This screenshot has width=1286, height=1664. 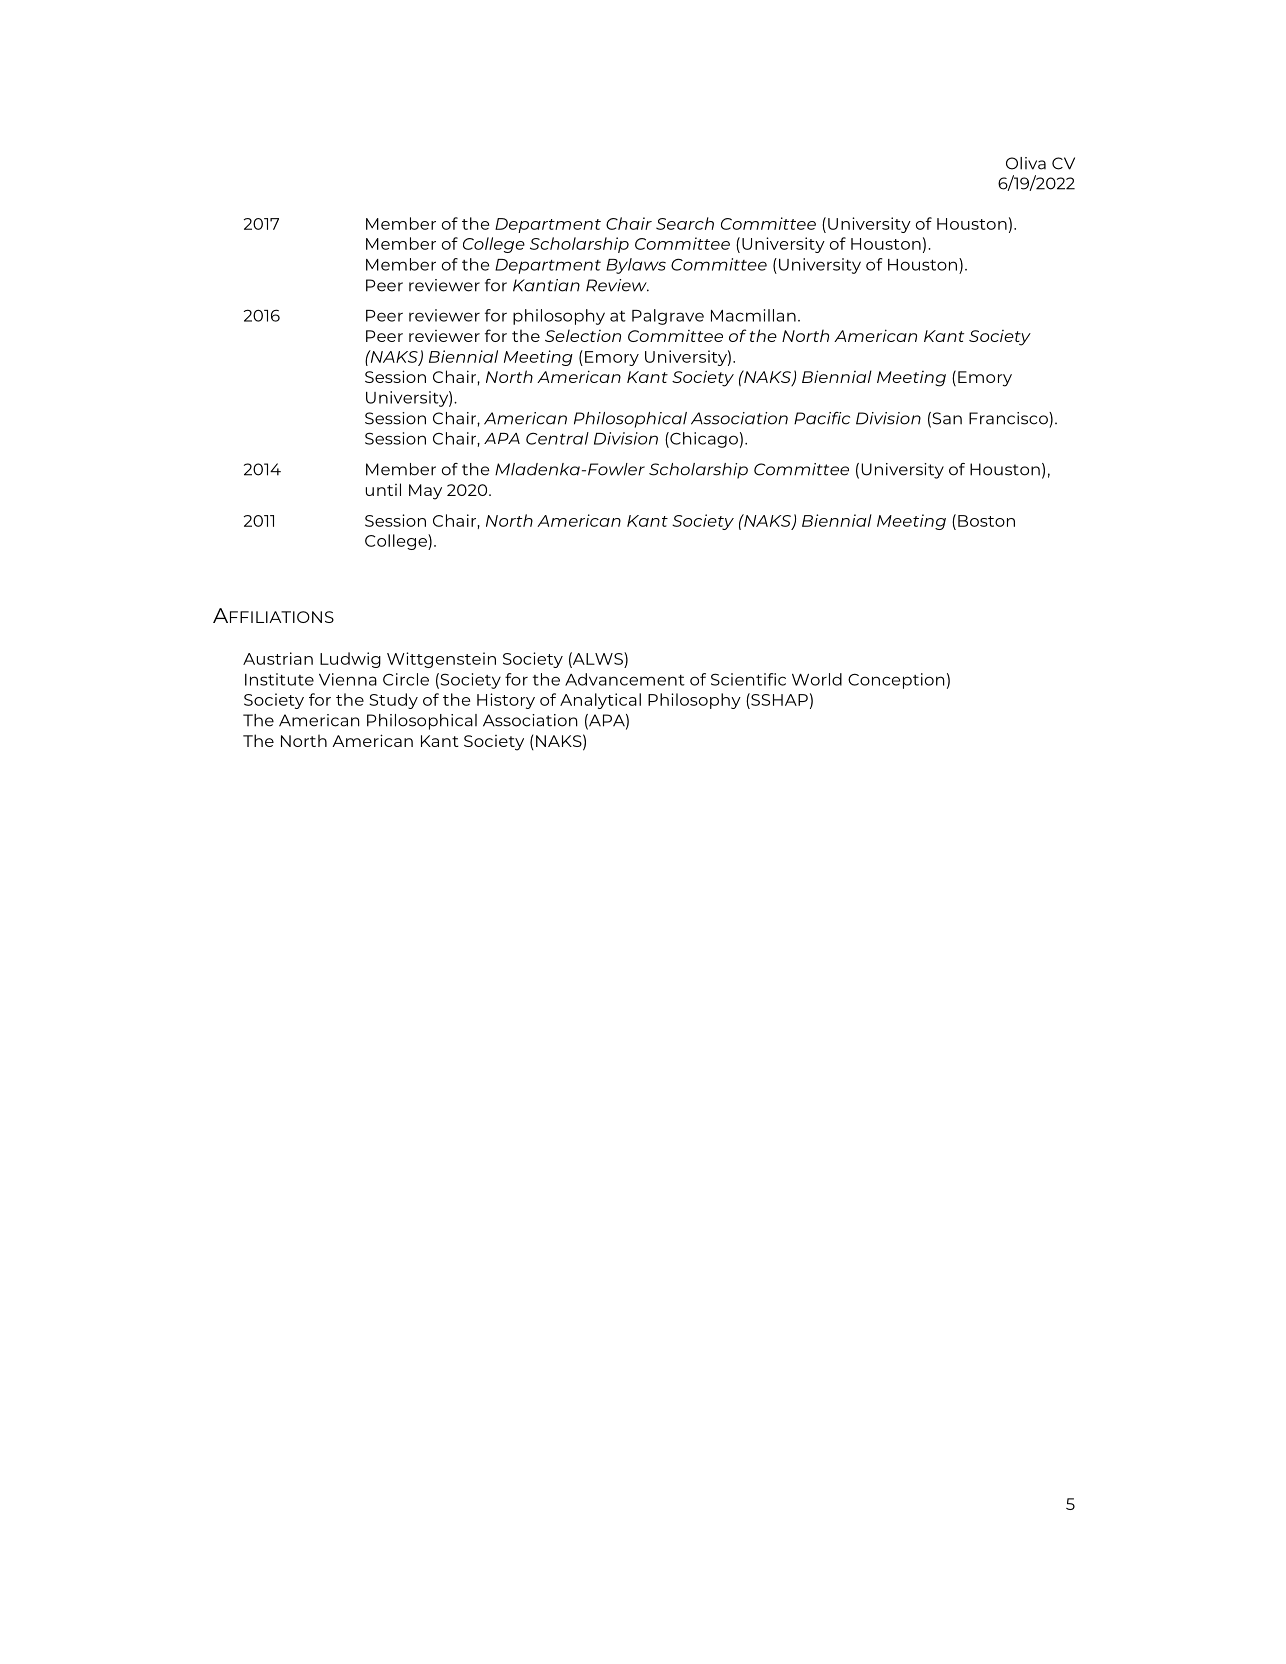 I want to click on Vienna, so click(x=348, y=679).
